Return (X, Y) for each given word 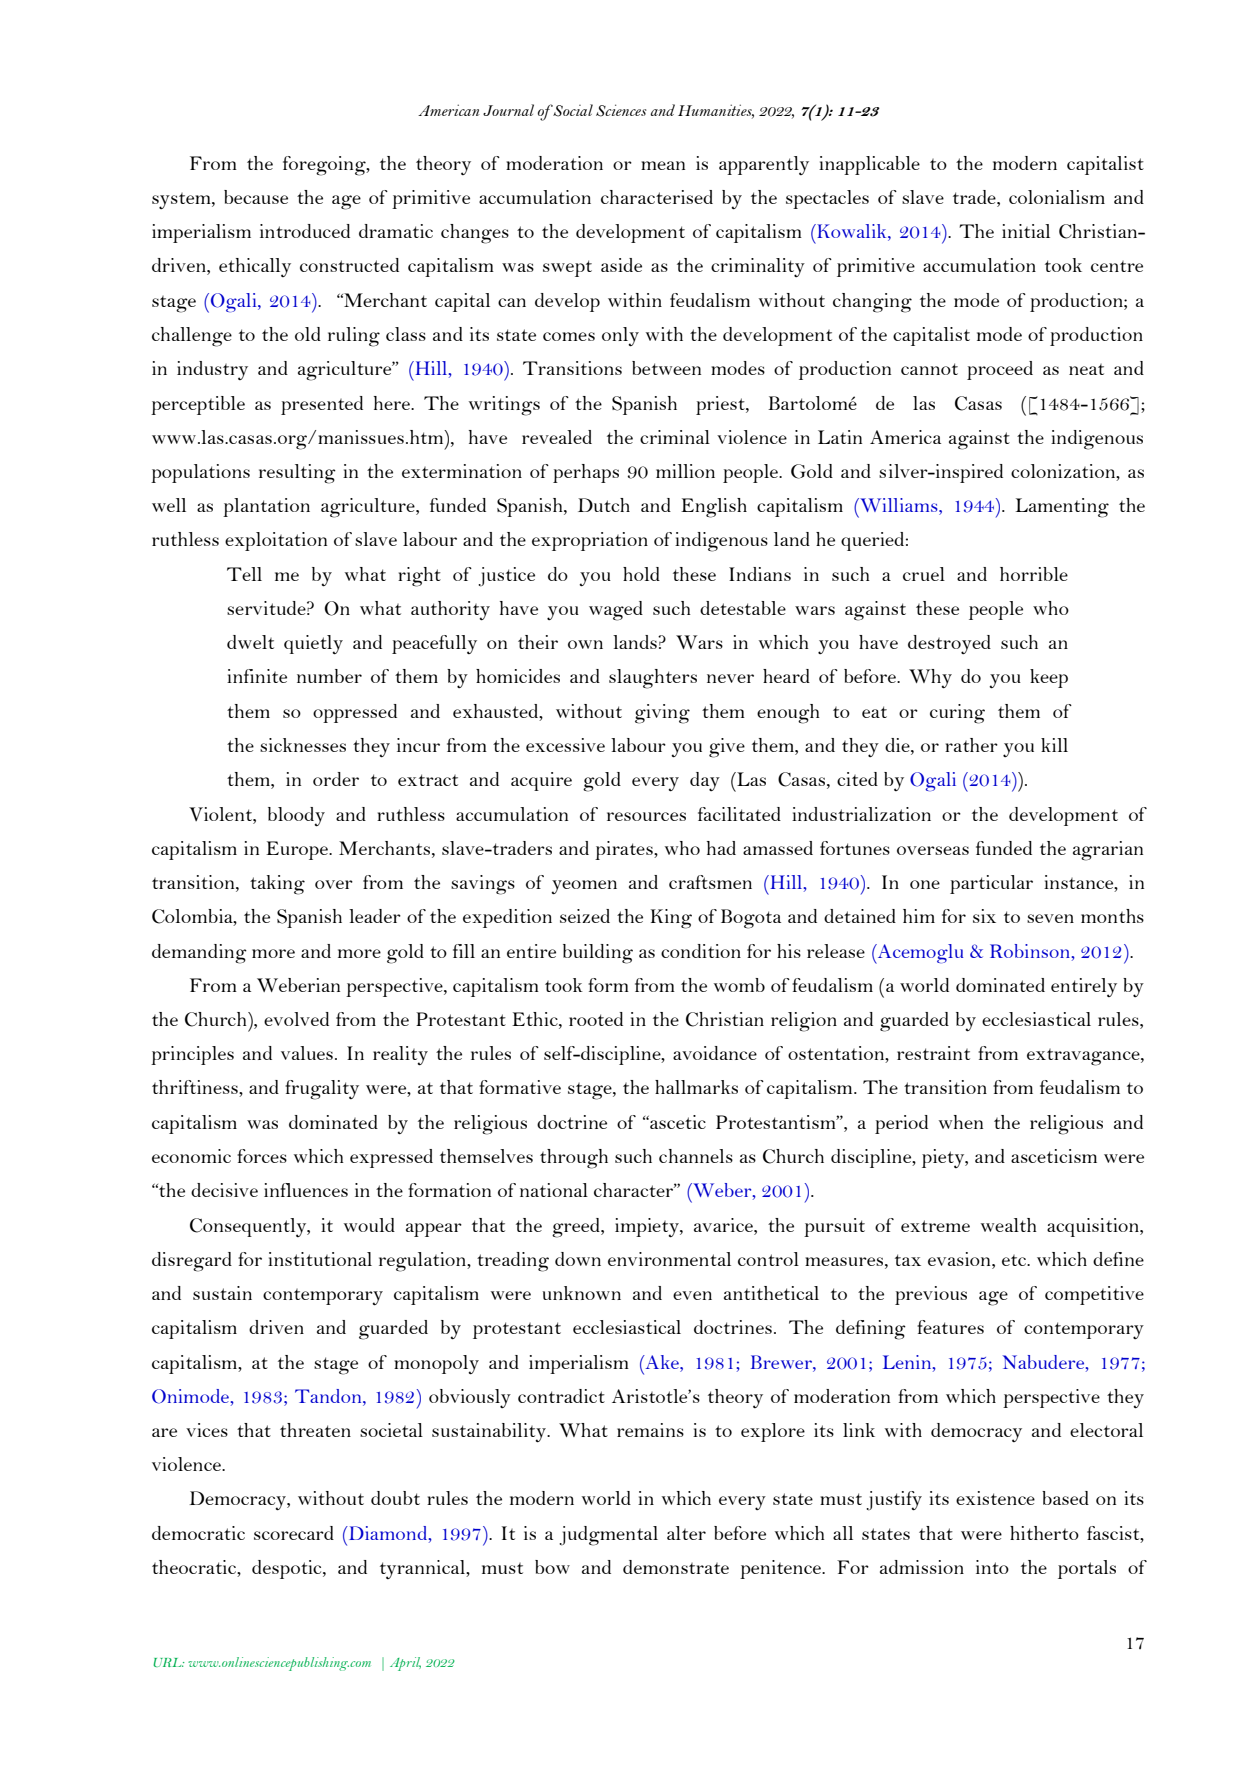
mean (663, 165)
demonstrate (676, 1567)
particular (991, 884)
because (256, 197)
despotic (288, 1569)
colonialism (1057, 197)
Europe (298, 850)
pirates (625, 850)
